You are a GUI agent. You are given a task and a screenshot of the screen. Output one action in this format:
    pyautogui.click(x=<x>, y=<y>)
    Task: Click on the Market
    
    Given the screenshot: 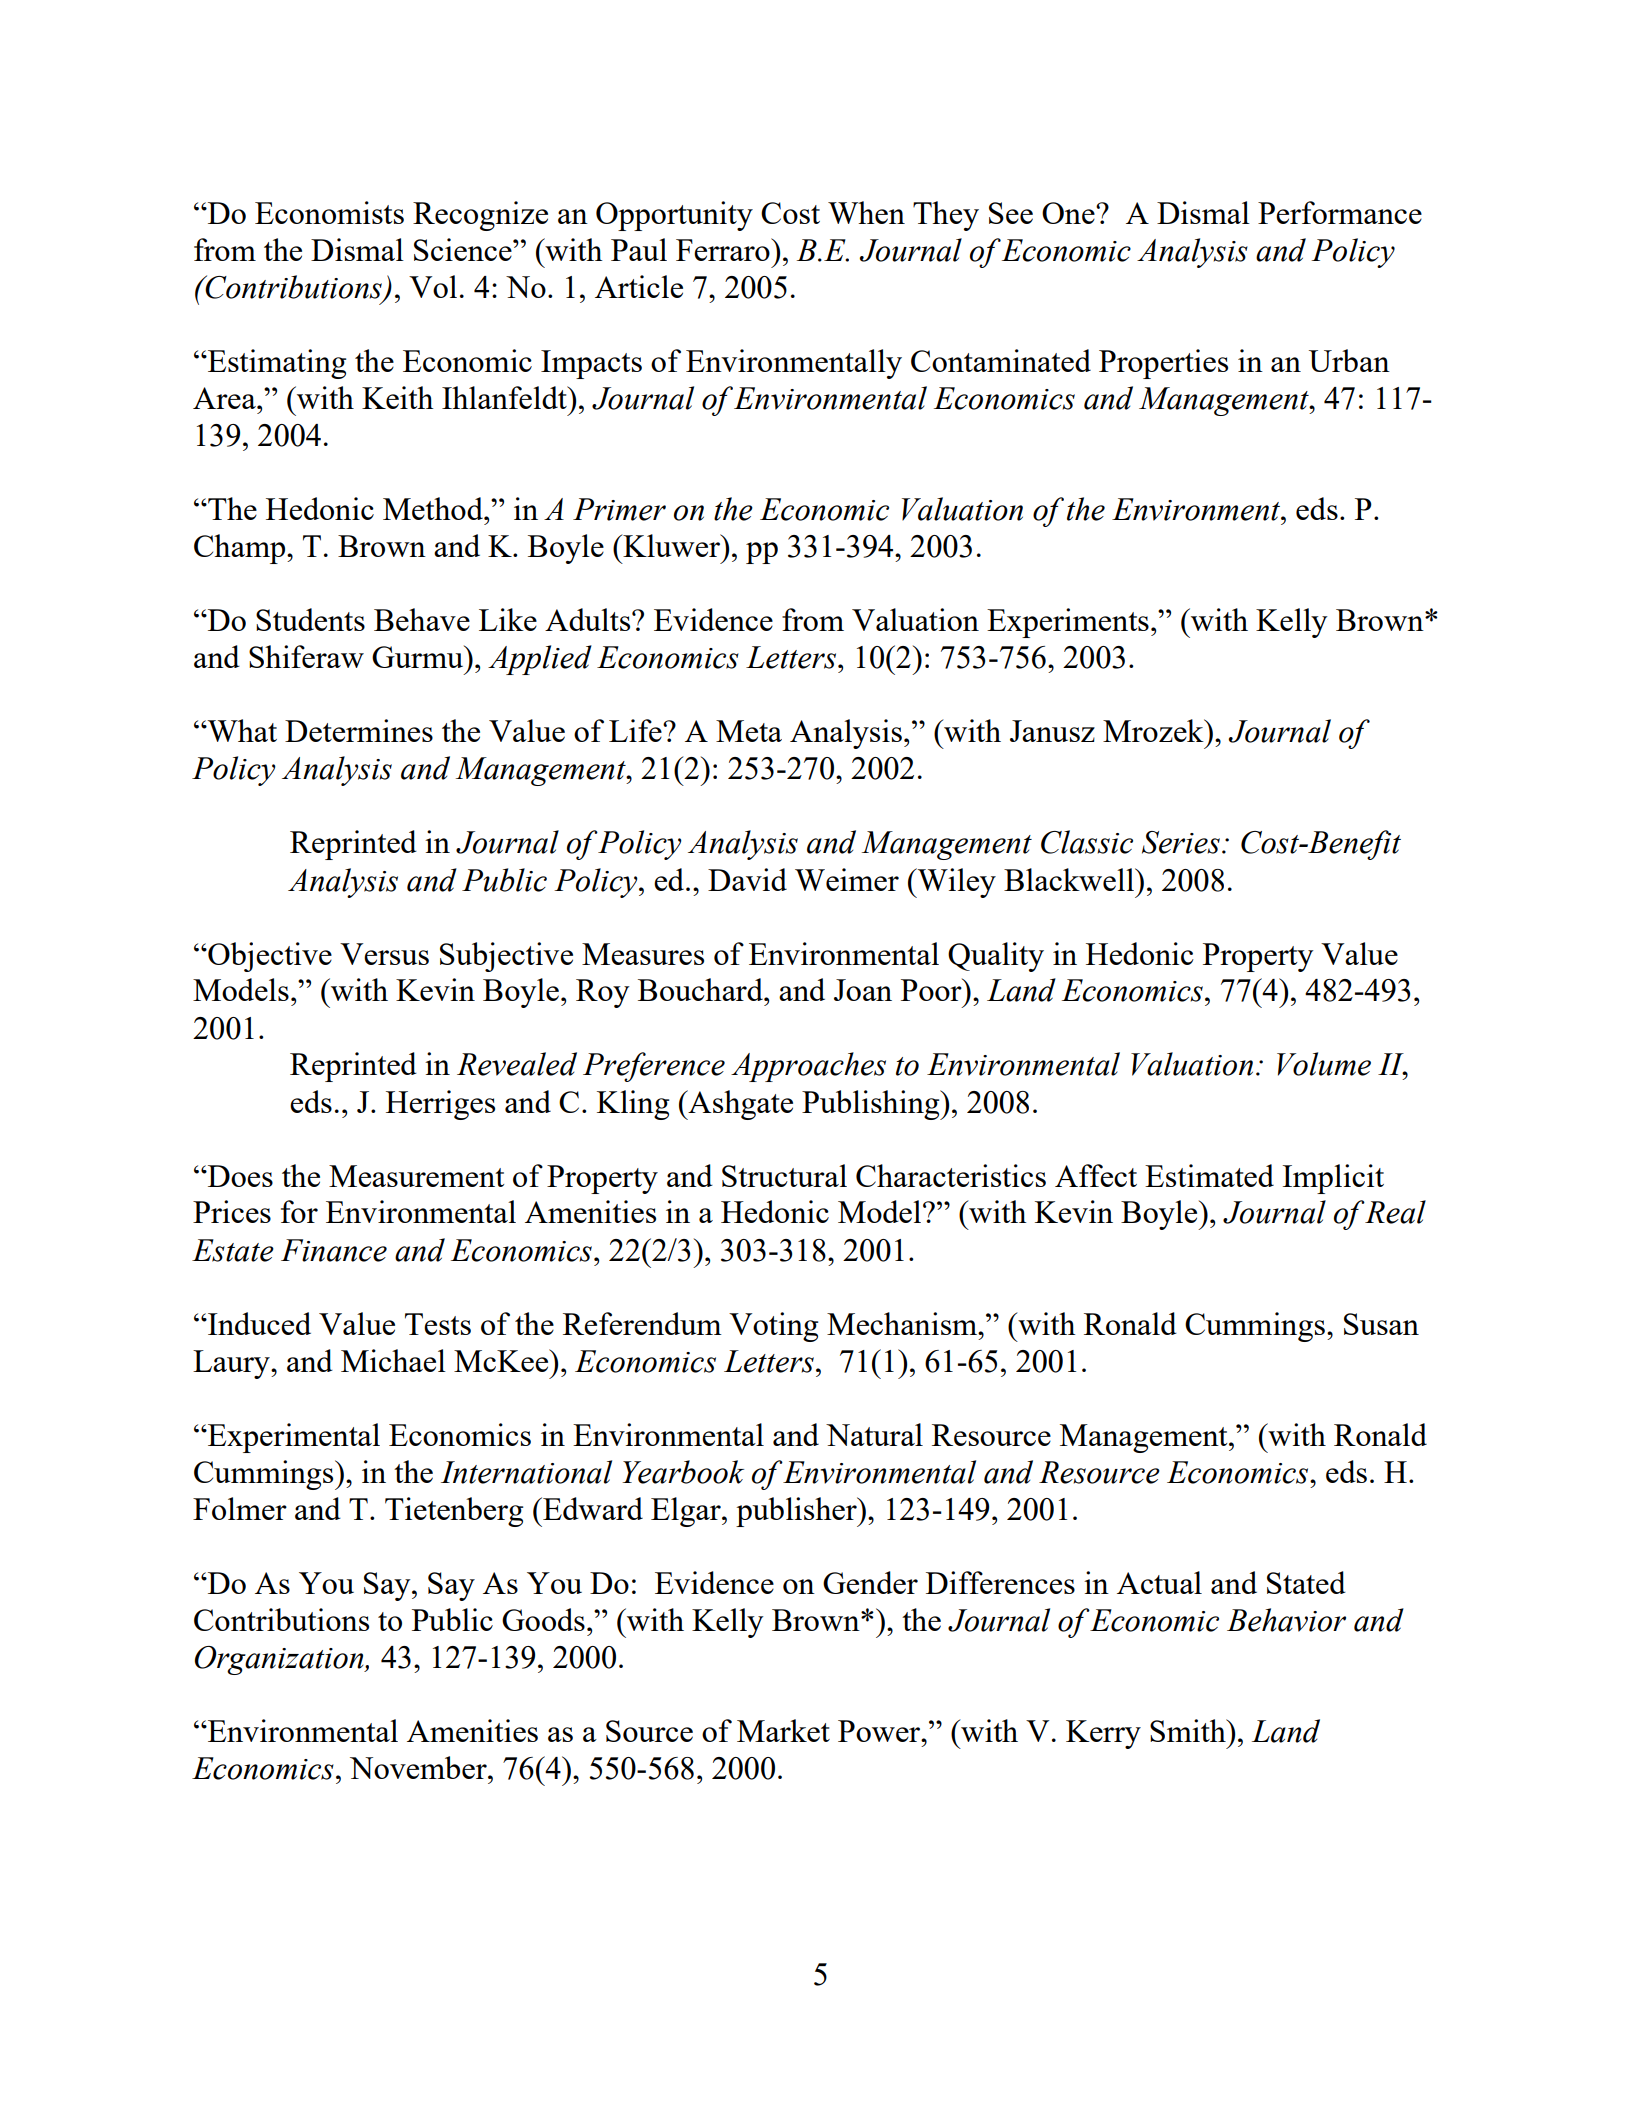 What is the action you would take?
    pyautogui.click(x=783, y=1730)
